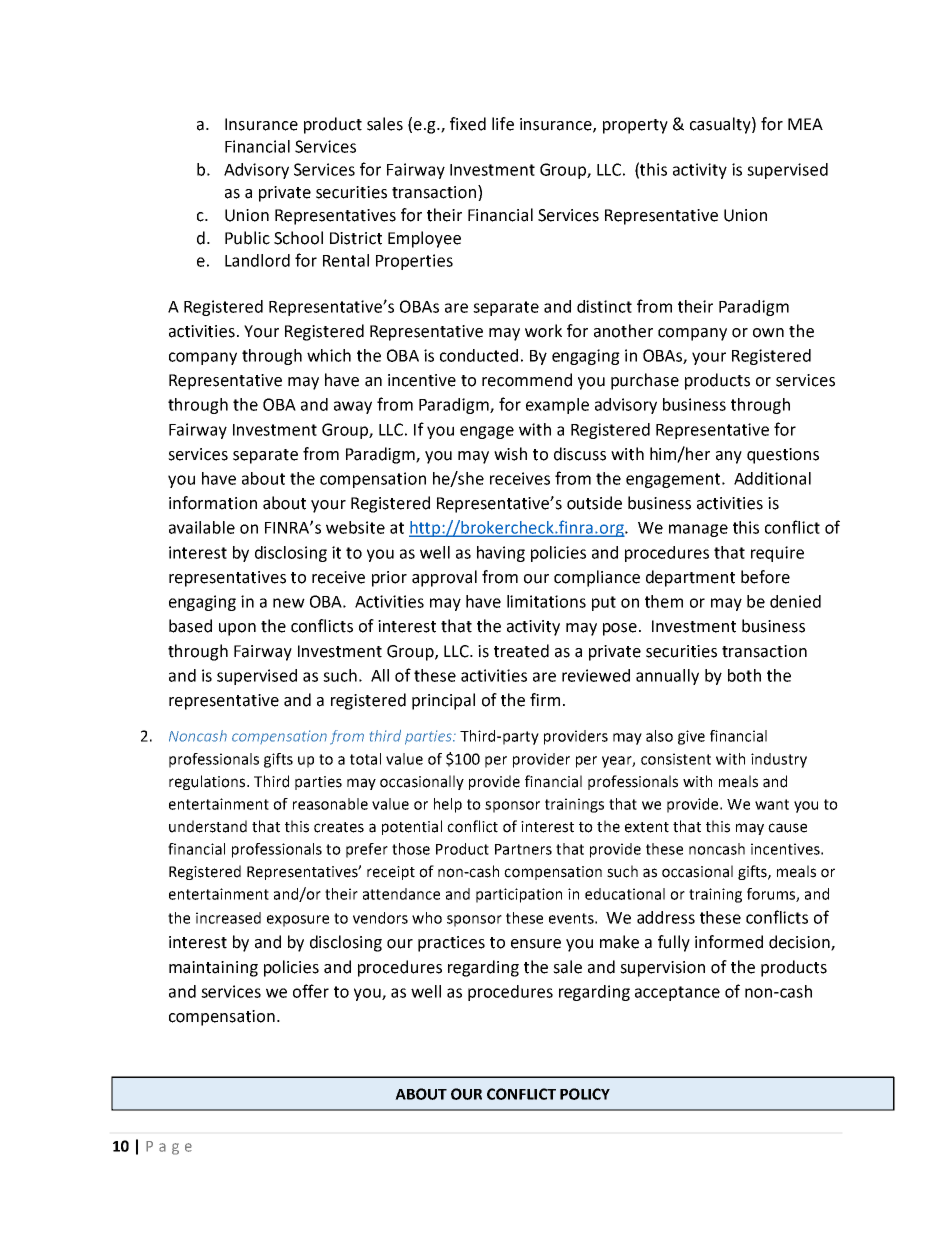 Image resolution: width=952 pixels, height=1233 pixels. I want to click on Public, so click(247, 238).
